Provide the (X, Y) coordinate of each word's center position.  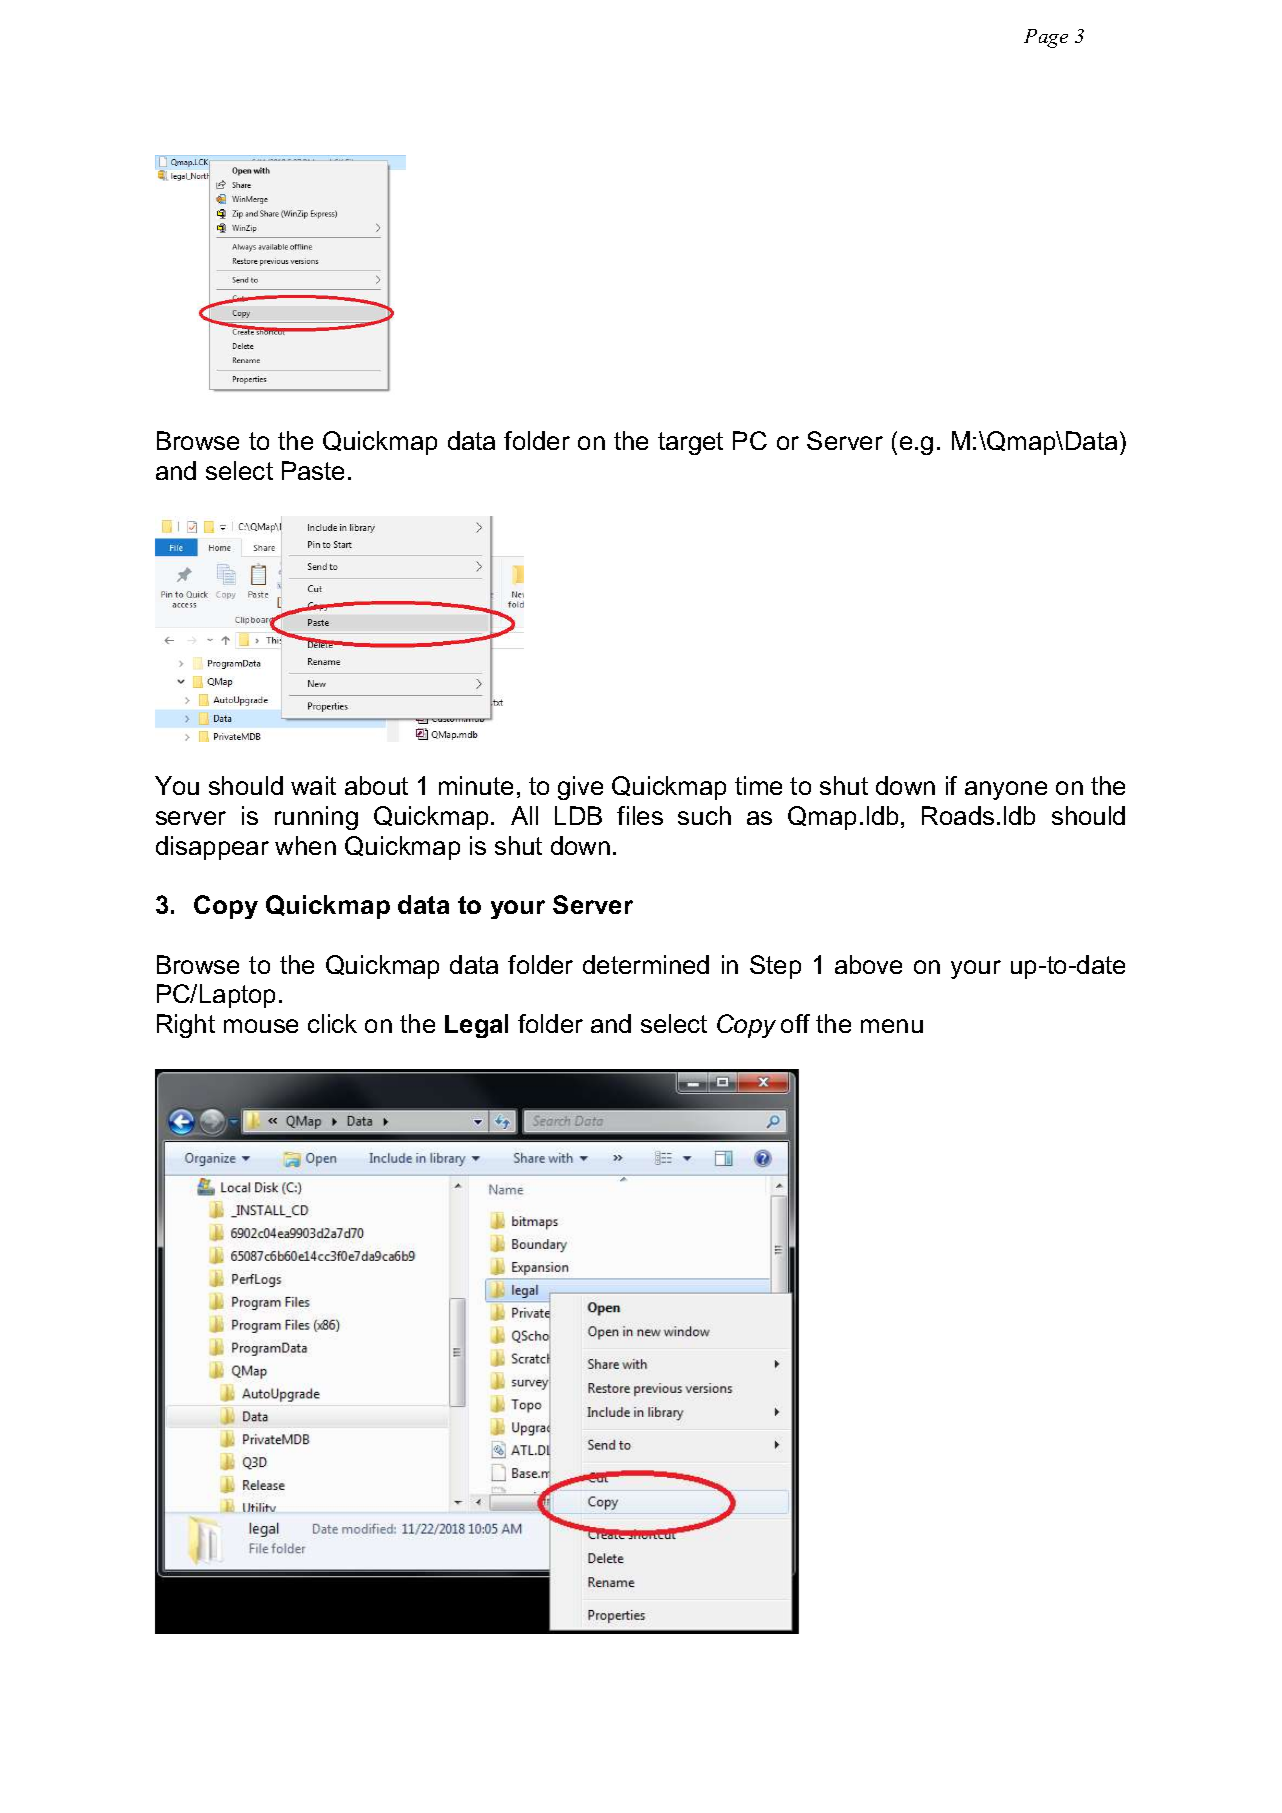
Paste (313, 470)
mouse (261, 1026)
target (690, 443)
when (305, 845)
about (376, 785)
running (316, 818)
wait (313, 785)
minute (476, 785)
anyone (1006, 790)
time (758, 785)
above (868, 964)
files (640, 815)
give (580, 788)
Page (1046, 38)
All (524, 815)
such (704, 815)
